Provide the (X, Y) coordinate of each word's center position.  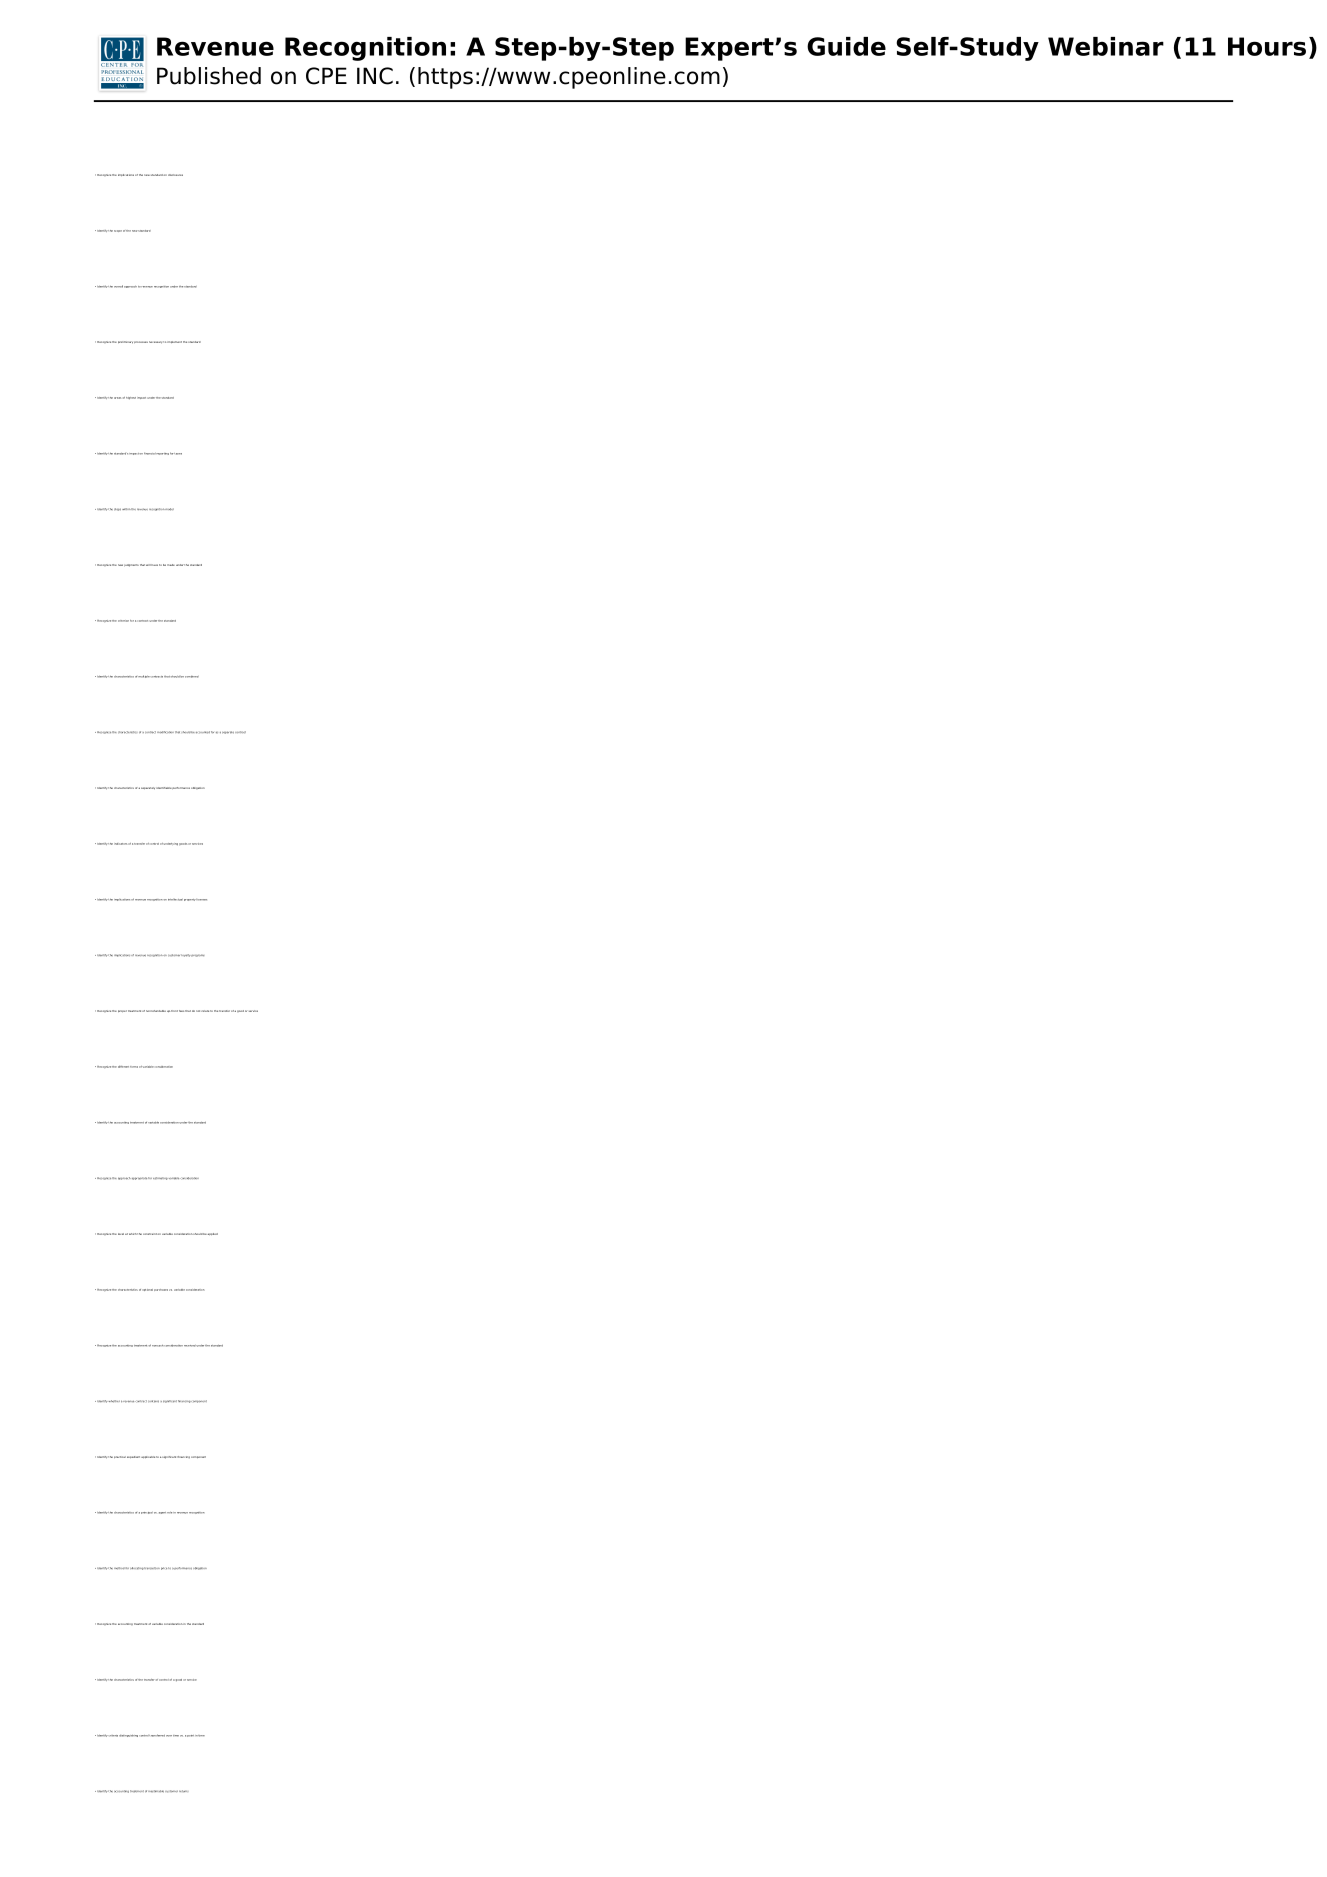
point (190, 1736)
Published (209, 76)
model (169, 509)
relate (205, 1011)
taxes (178, 454)
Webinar (1106, 46)
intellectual (175, 900)
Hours (1267, 46)
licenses (201, 900)
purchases (161, 1290)
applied (213, 1234)
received (190, 1346)
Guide (846, 46)
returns (183, 1791)
